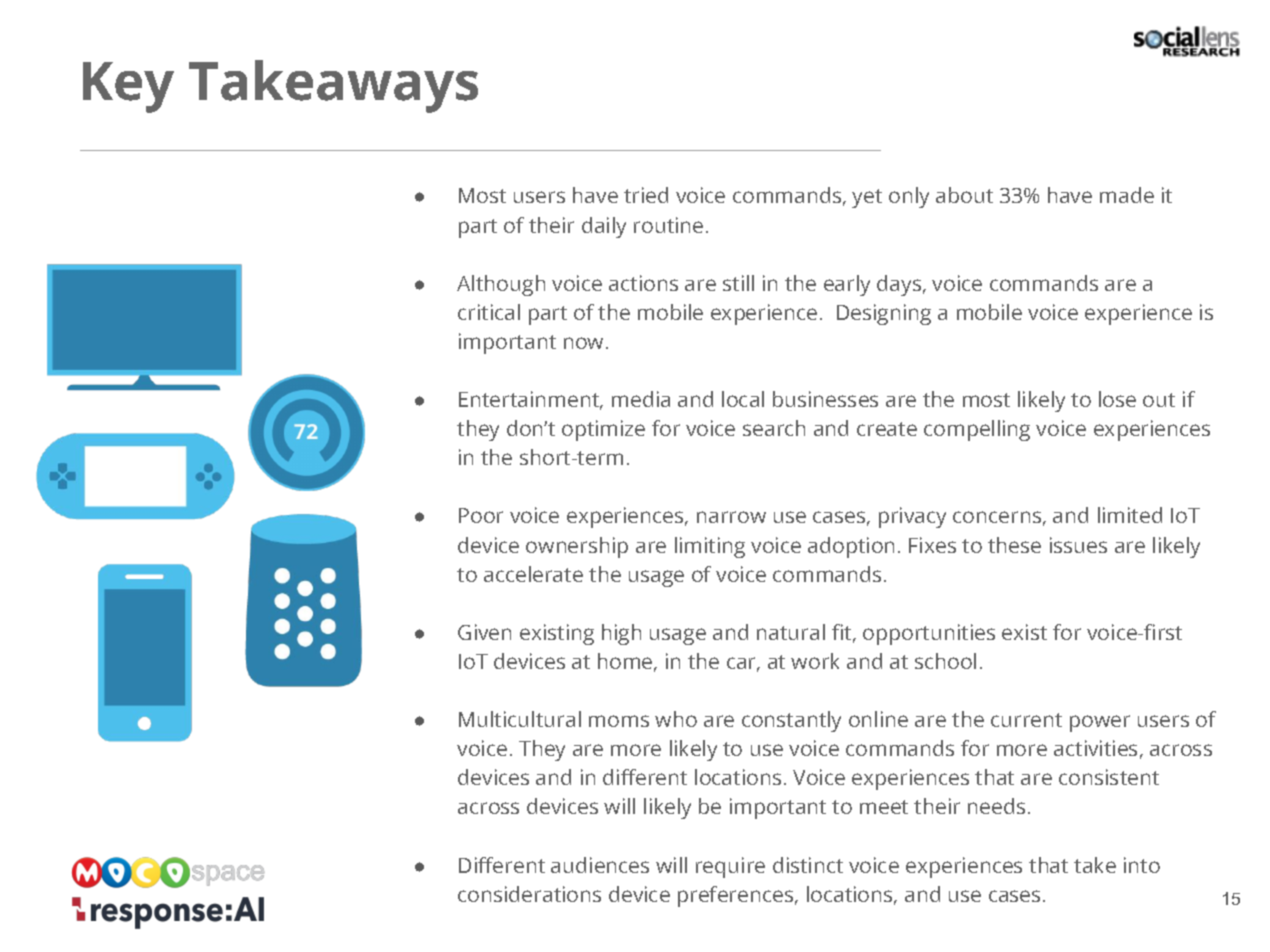  What do you see at coordinates (646, 195) in the screenshot?
I see `tried` at bounding box center [646, 195].
